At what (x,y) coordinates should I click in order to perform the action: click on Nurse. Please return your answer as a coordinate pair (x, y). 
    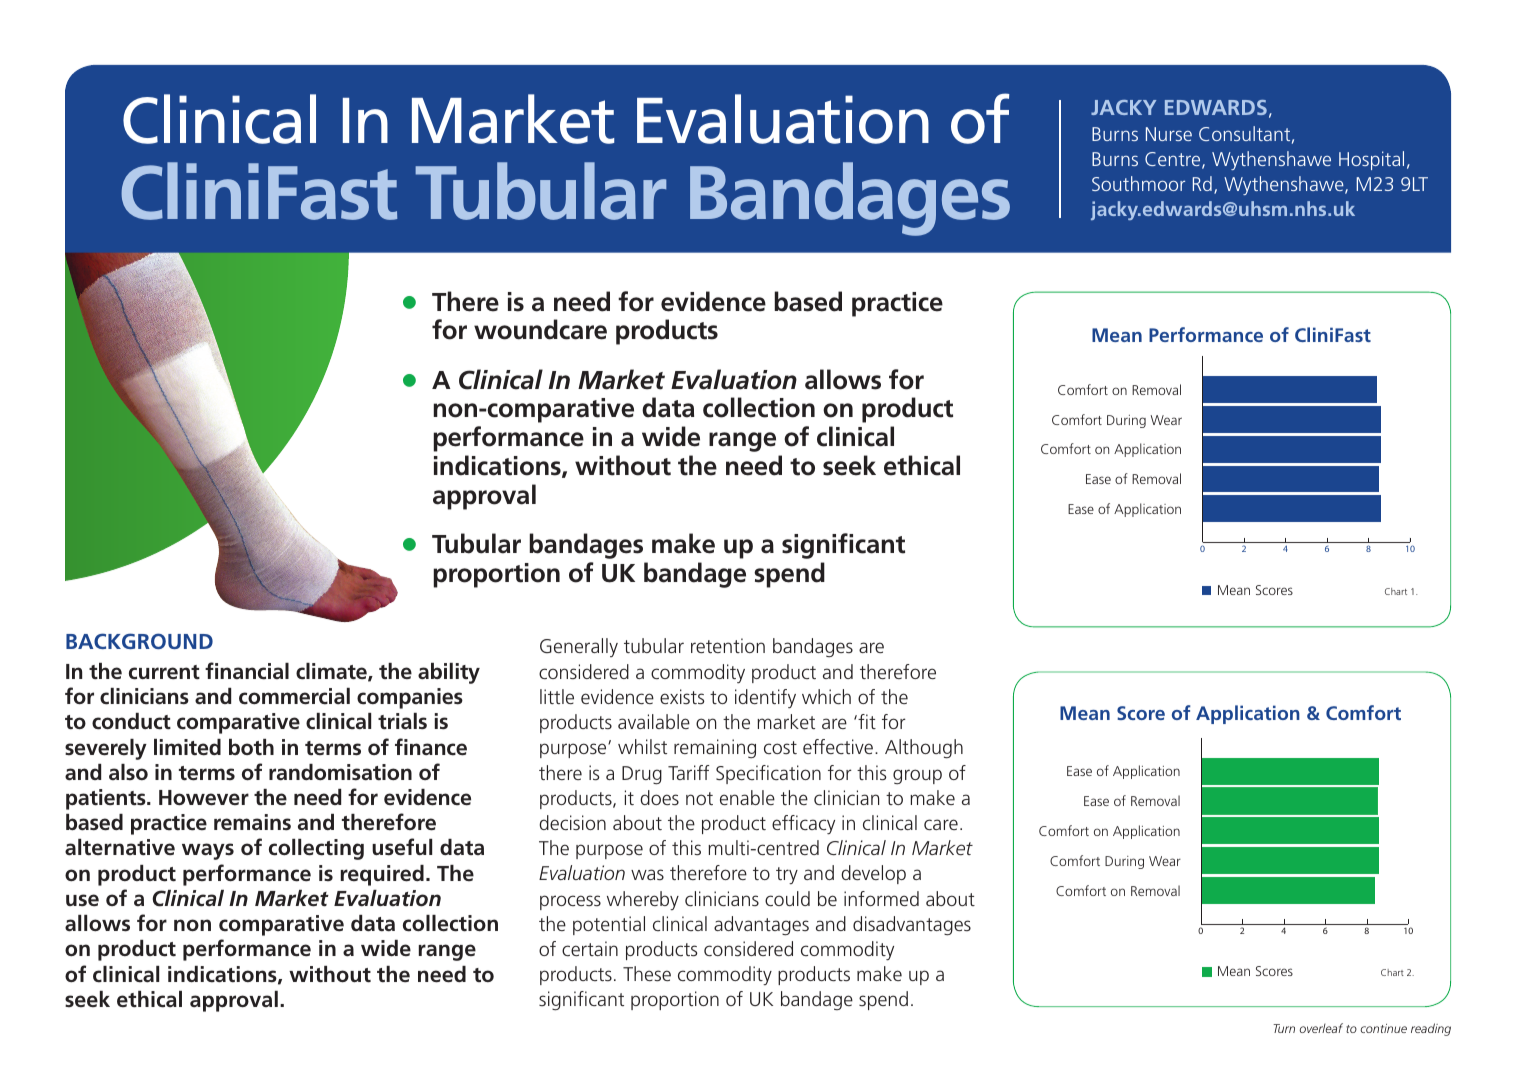
    Looking at the image, I should click on (1169, 134).
